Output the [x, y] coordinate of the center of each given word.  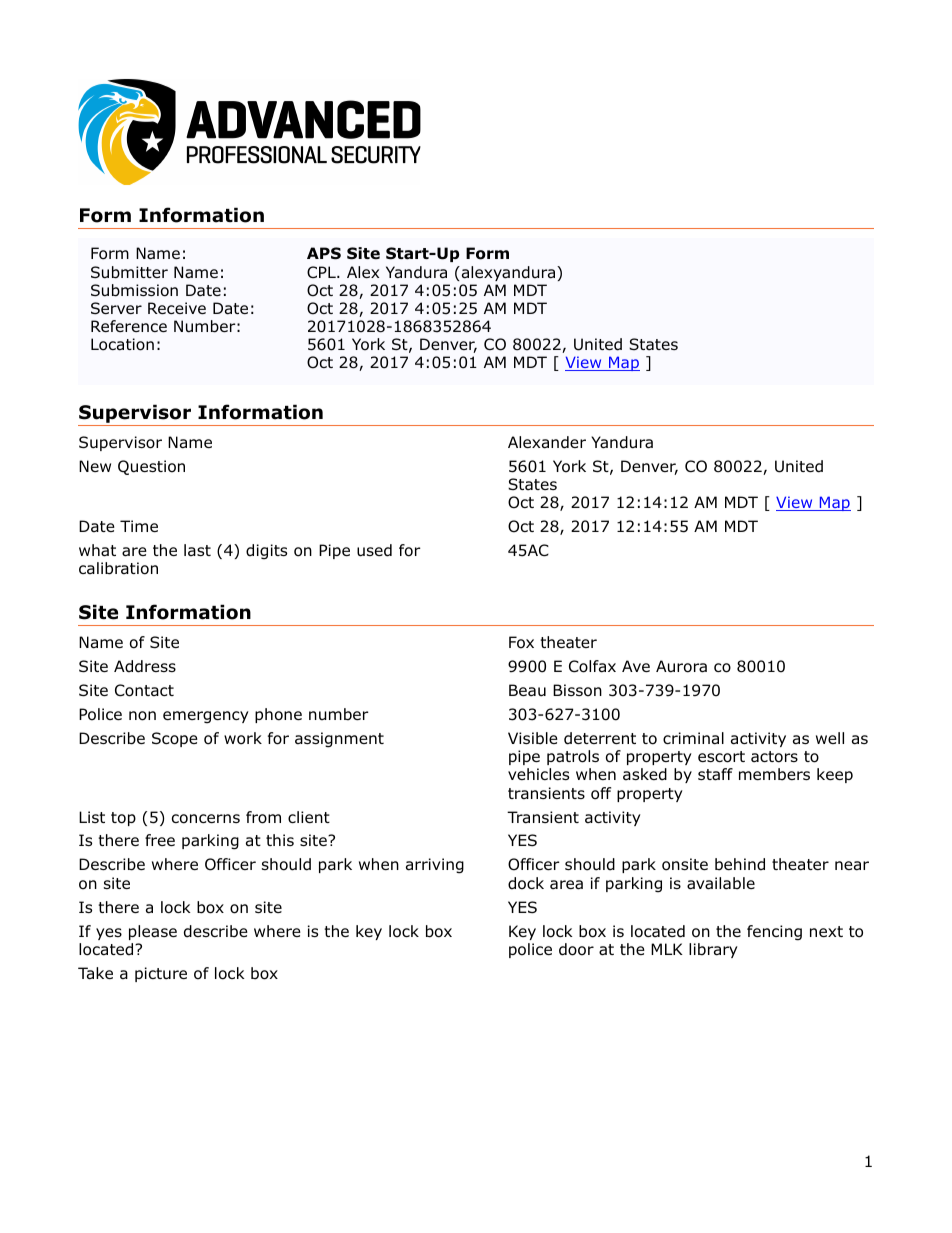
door [576, 949]
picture [161, 974]
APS [324, 253]
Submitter [129, 272]
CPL [322, 272]
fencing [774, 933]
